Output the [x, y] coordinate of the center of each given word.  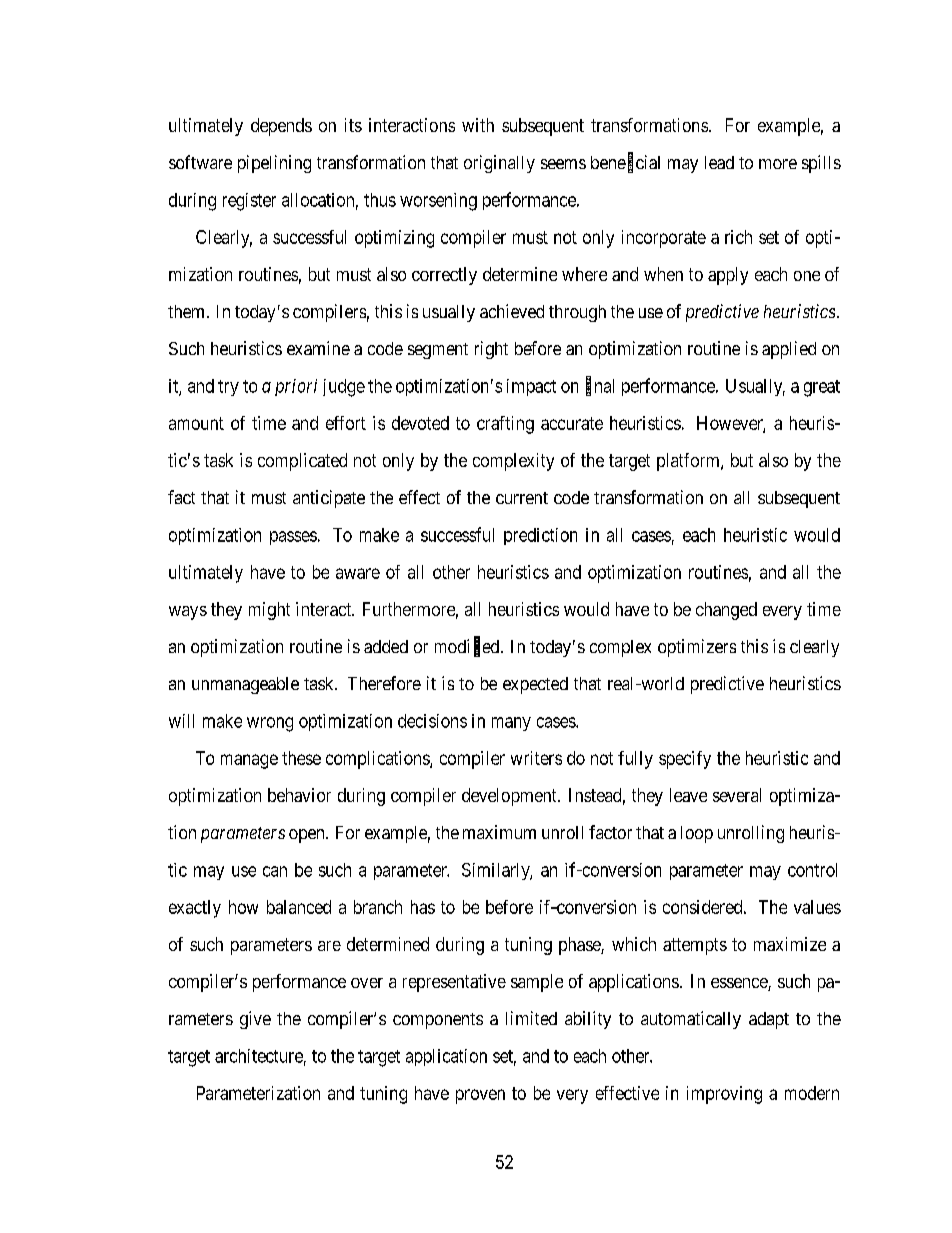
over [367, 983]
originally [499, 164]
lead [719, 162]
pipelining [274, 164]
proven [480, 1096]
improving [724, 1095]
